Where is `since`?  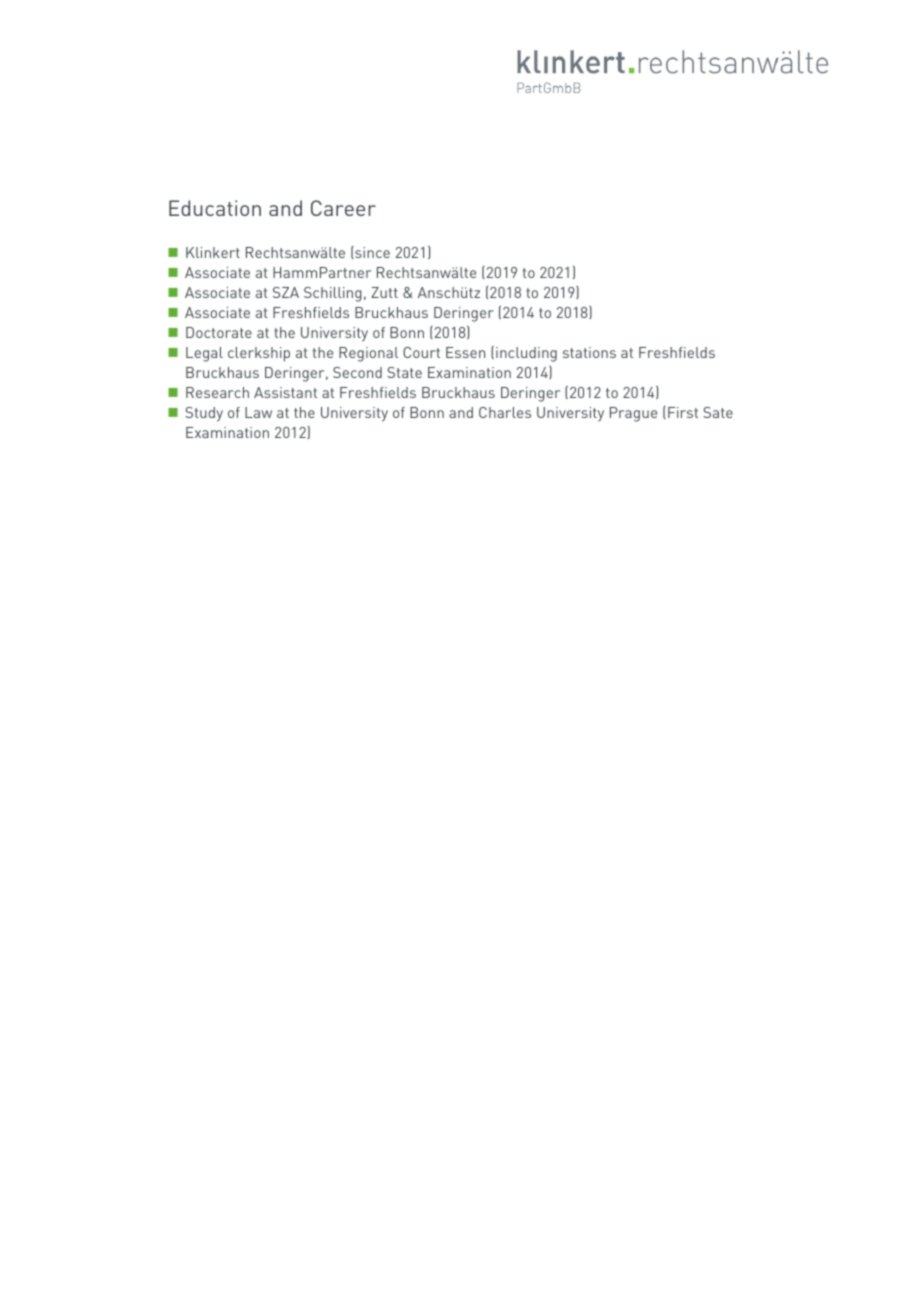
since is located at coordinates (371, 252).
